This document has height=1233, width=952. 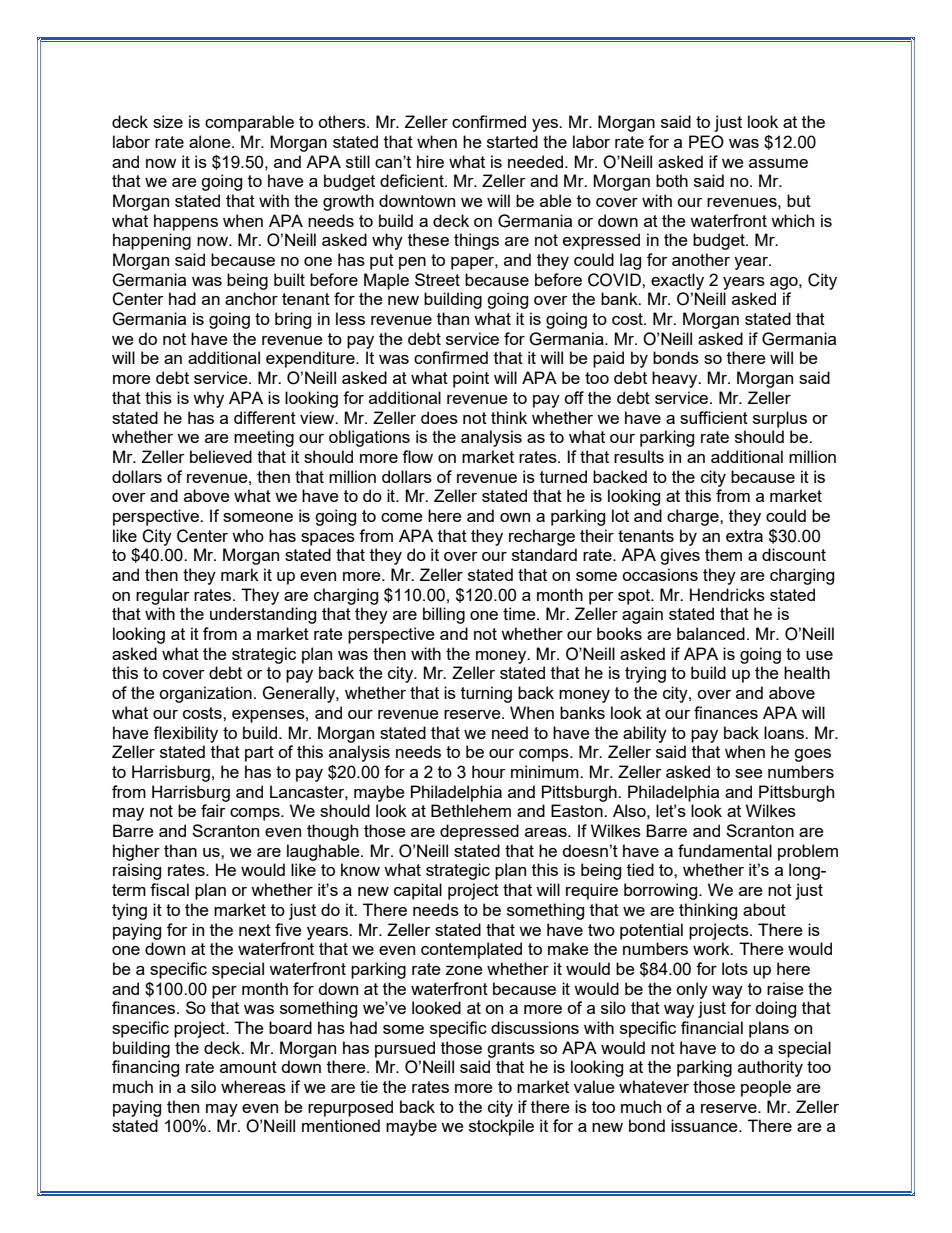 I want to click on stockpile, so click(x=501, y=1127).
